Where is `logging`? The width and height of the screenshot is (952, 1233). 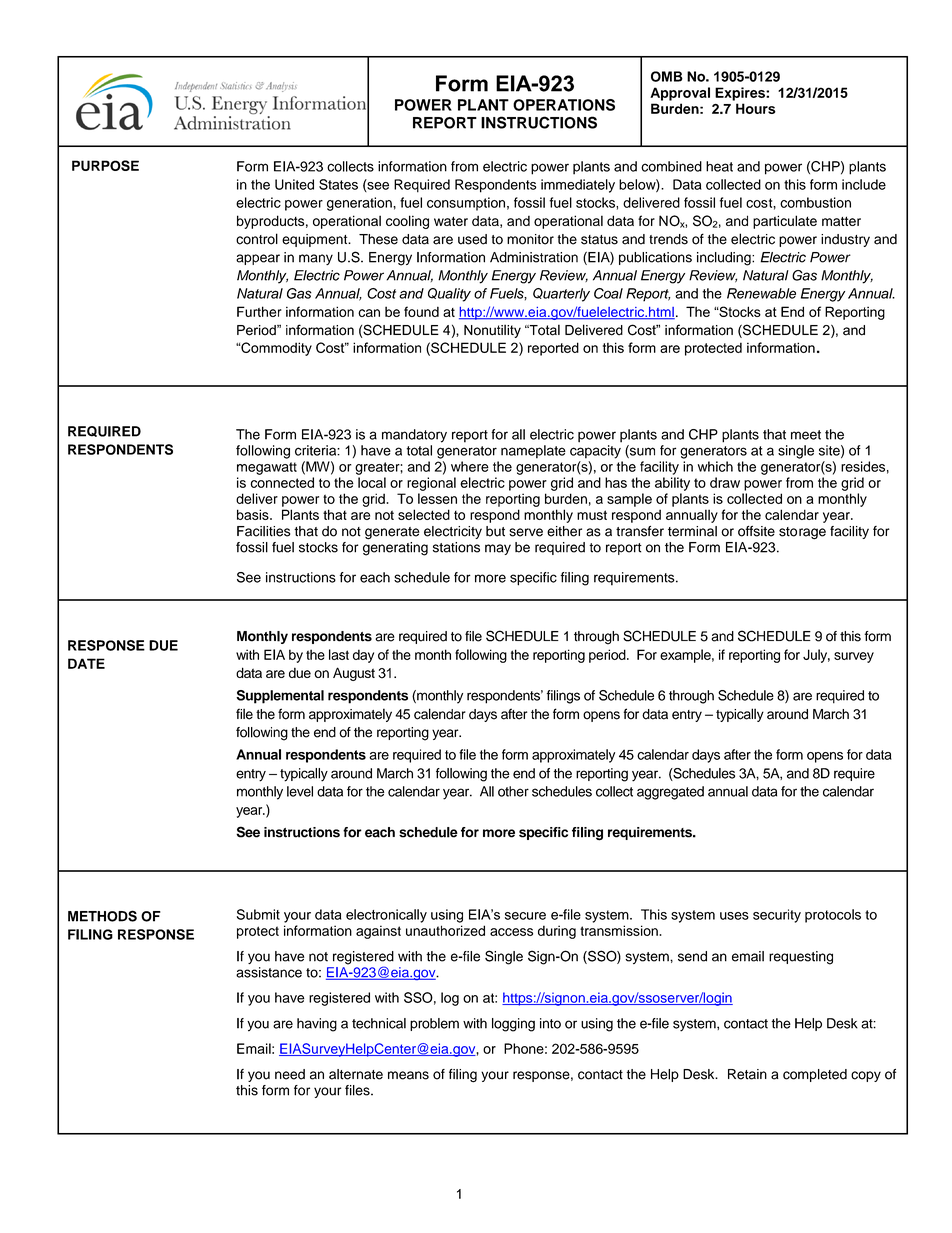 logging is located at coordinates (513, 1025).
